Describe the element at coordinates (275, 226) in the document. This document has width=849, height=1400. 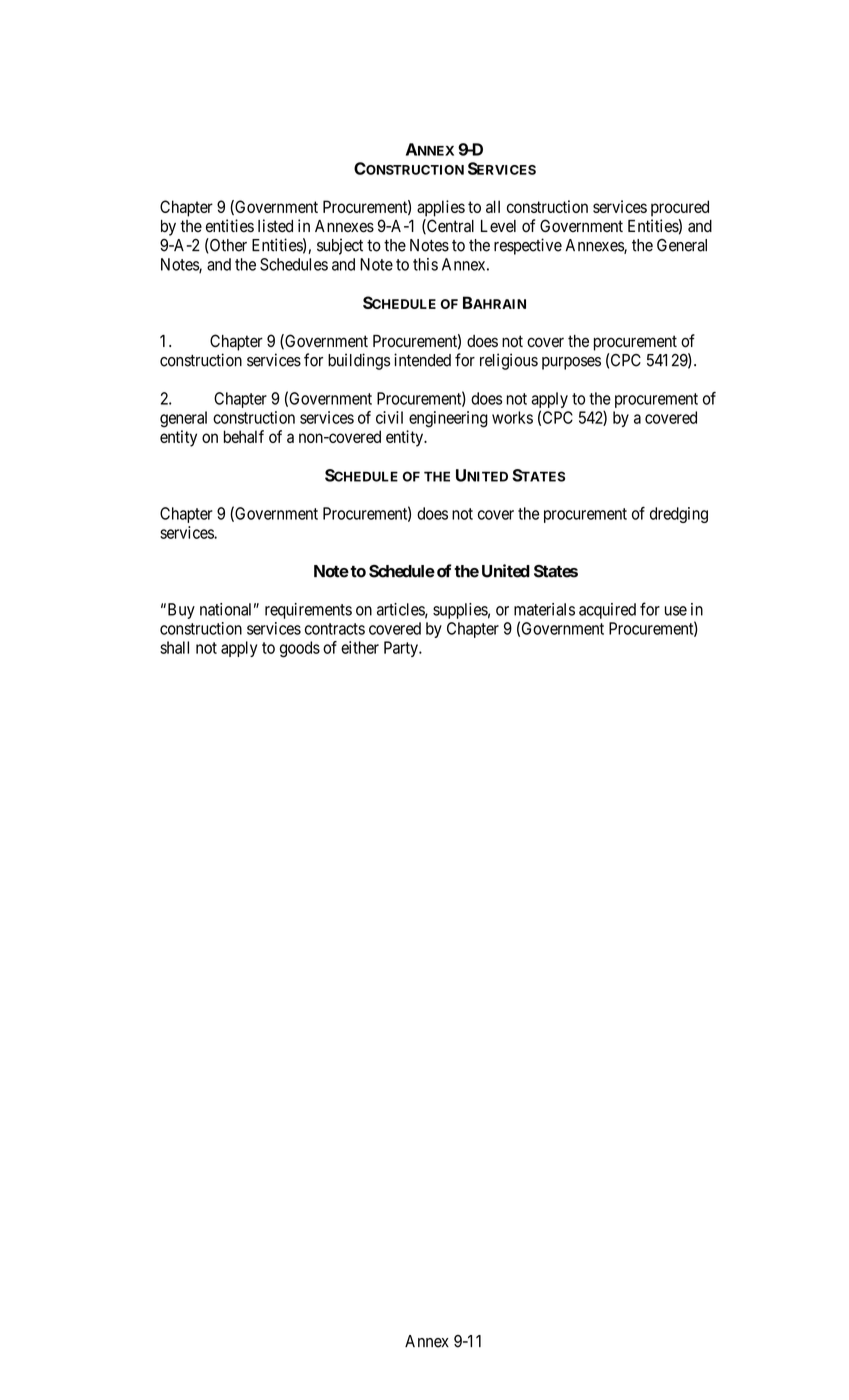
I see `listed` at that location.
